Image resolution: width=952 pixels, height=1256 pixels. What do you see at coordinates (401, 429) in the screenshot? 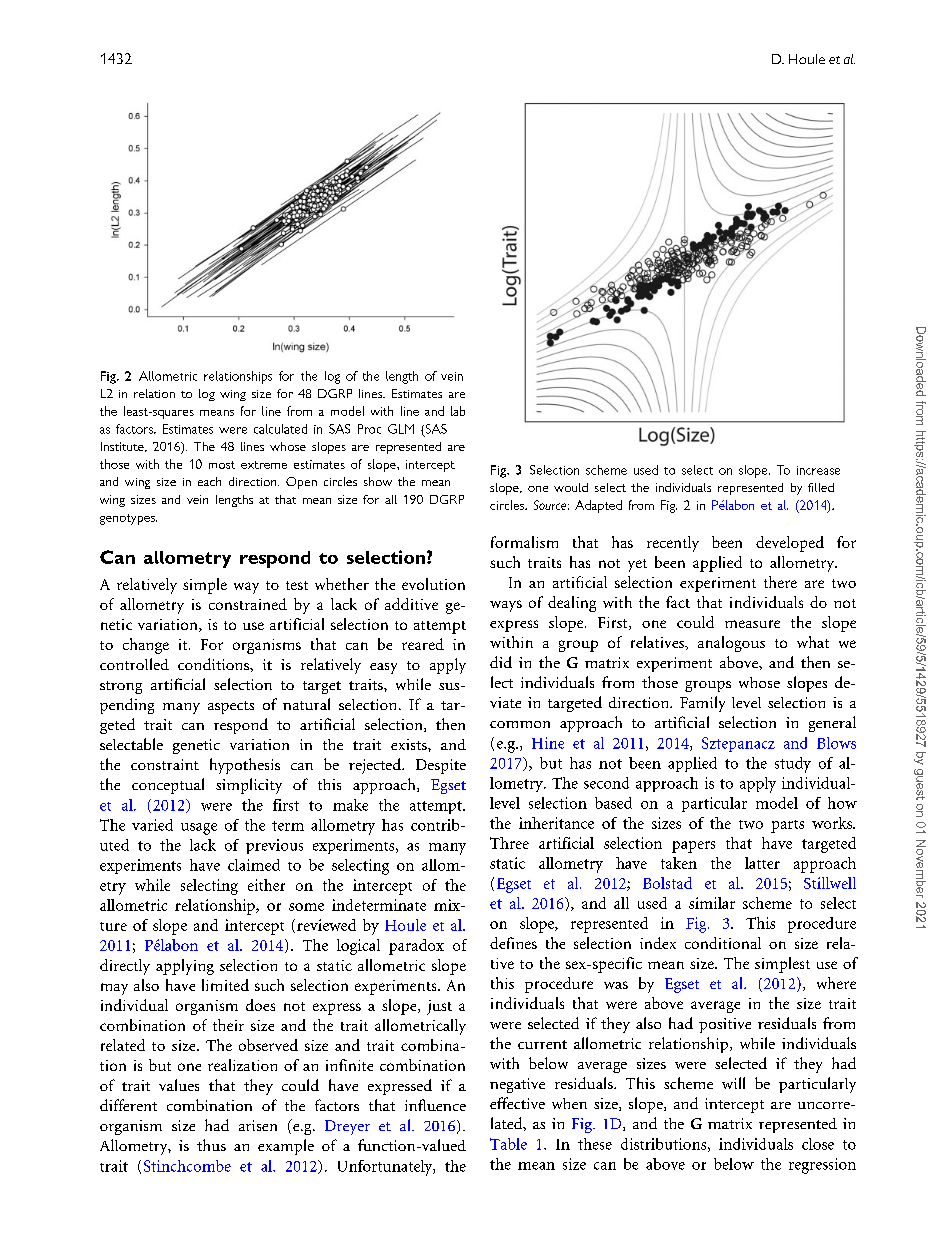
I see `GLM` at bounding box center [401, 429].
